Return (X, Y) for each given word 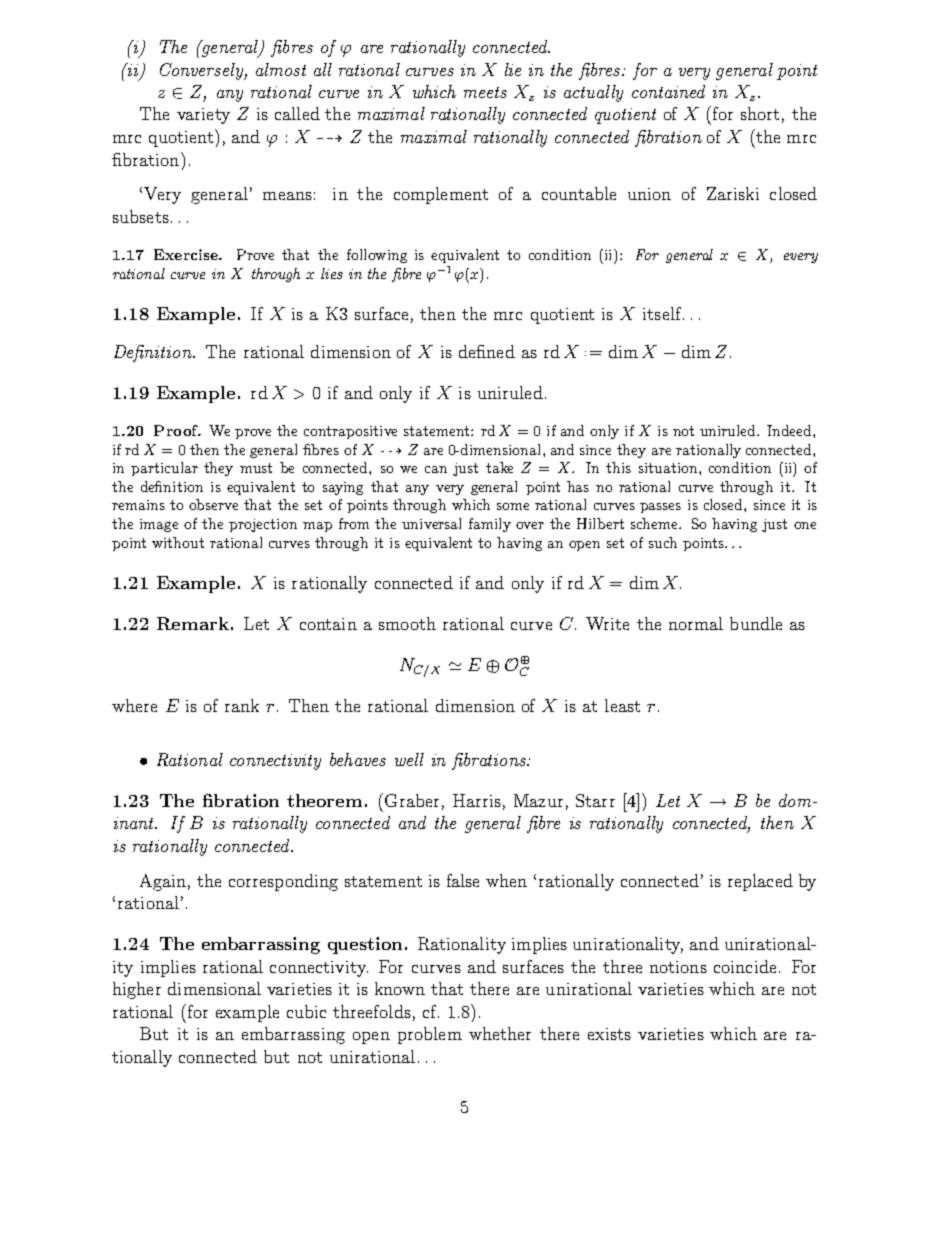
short (760, 113)
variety (203, 116)
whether (500, 1033)
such (663, 542)
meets (485, 92)
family (490, 525)
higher (137, 990)
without (178, 542)
